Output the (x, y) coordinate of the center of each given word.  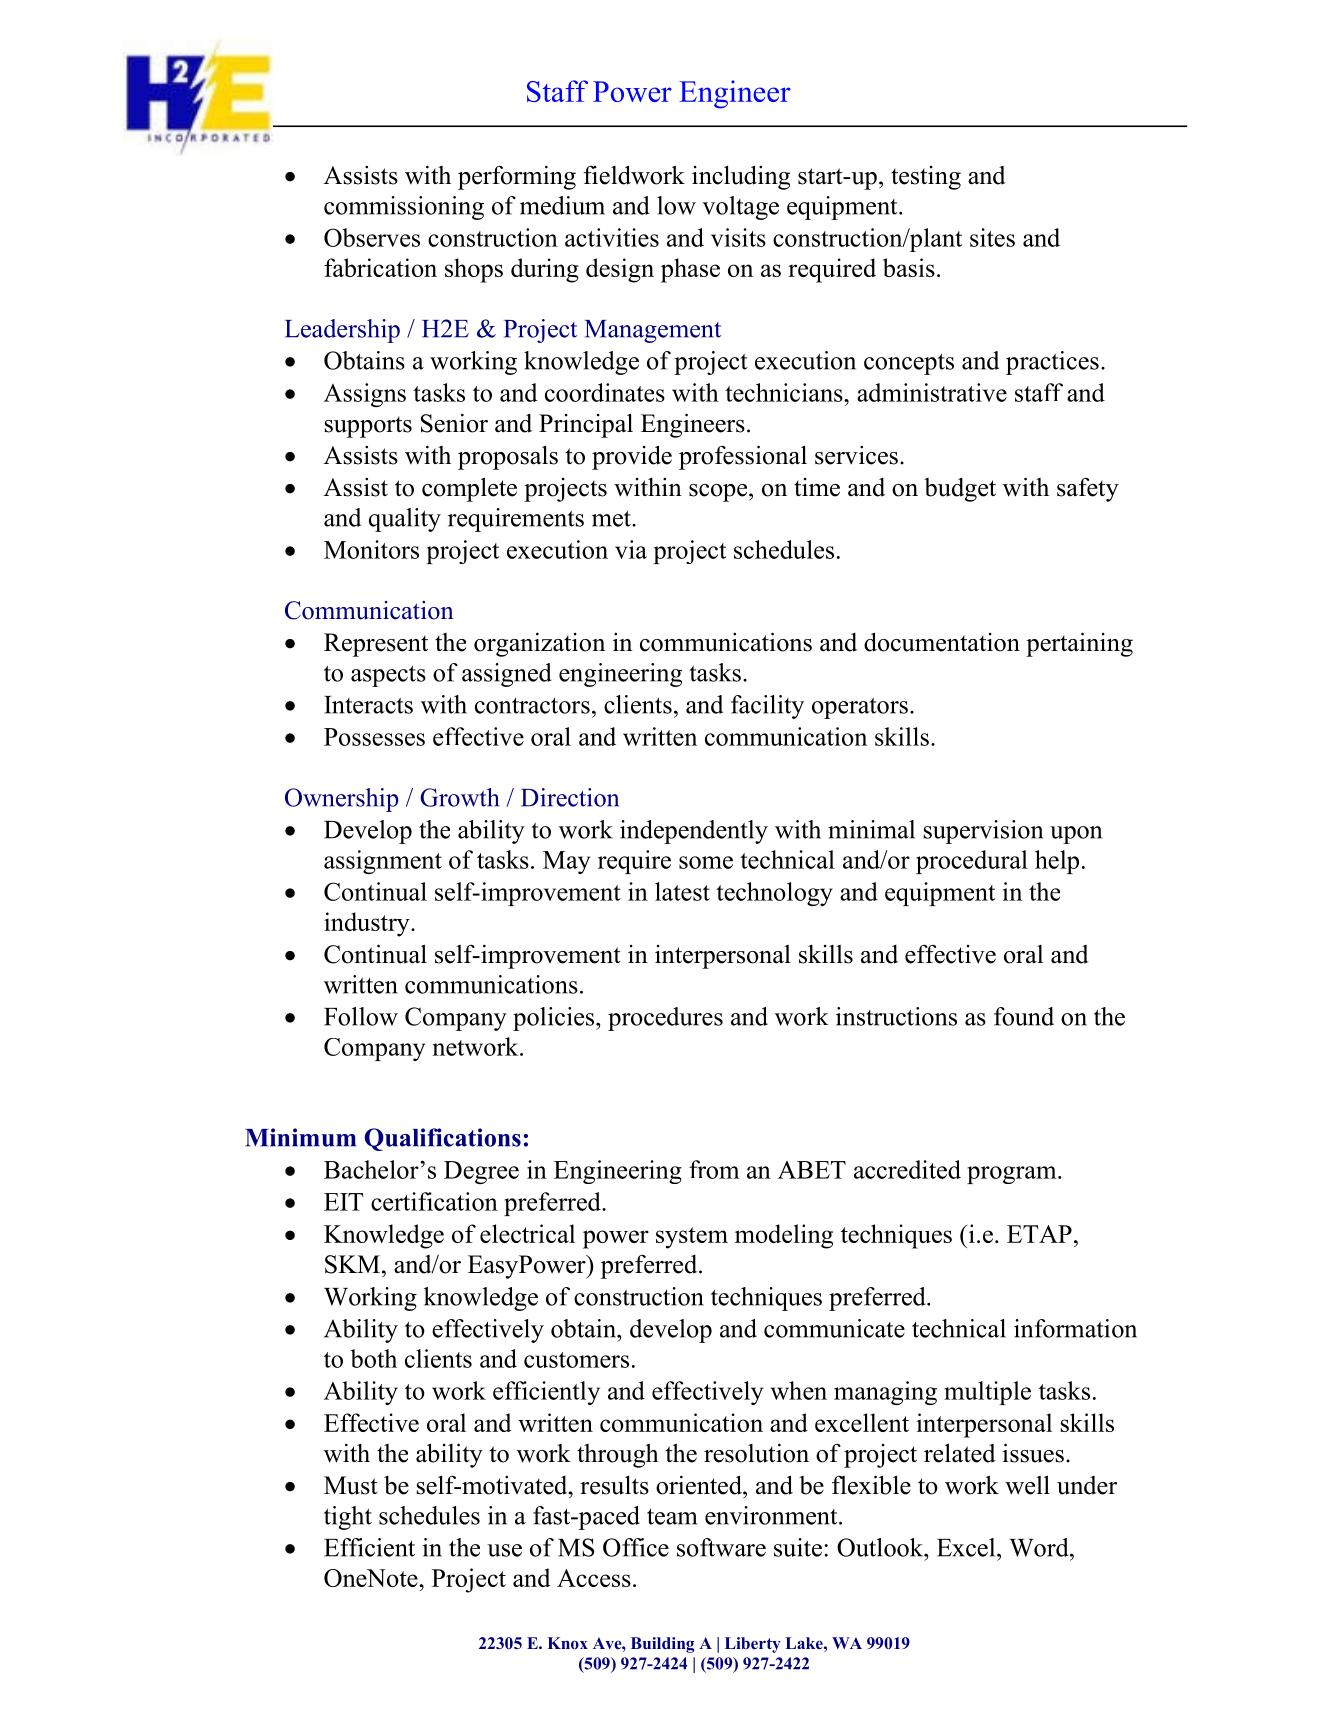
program (1013, 1175)
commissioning (404, 208)
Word (1040, 1547)
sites (992, 237)
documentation (942, 642)
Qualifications (443, 1139)
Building (662, 1645)
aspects (388, 676)
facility (767, 707)
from (714, 1169)
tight (348, 1518)
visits (738, 237)
